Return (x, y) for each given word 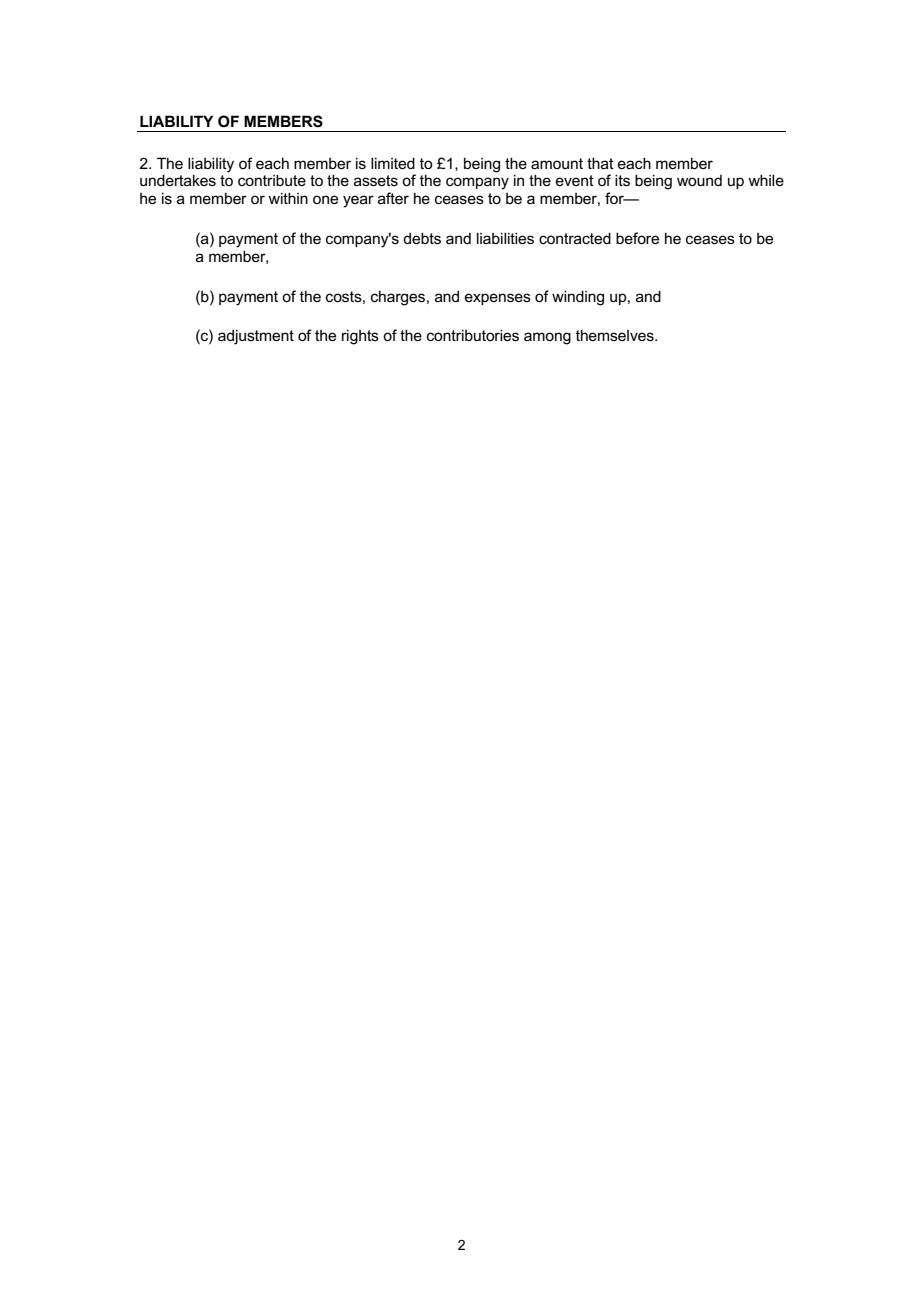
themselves (616, 335)
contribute (272, 180)
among (547, 338)
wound (699, 180)
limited (393, 163)
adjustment (256, 337)
